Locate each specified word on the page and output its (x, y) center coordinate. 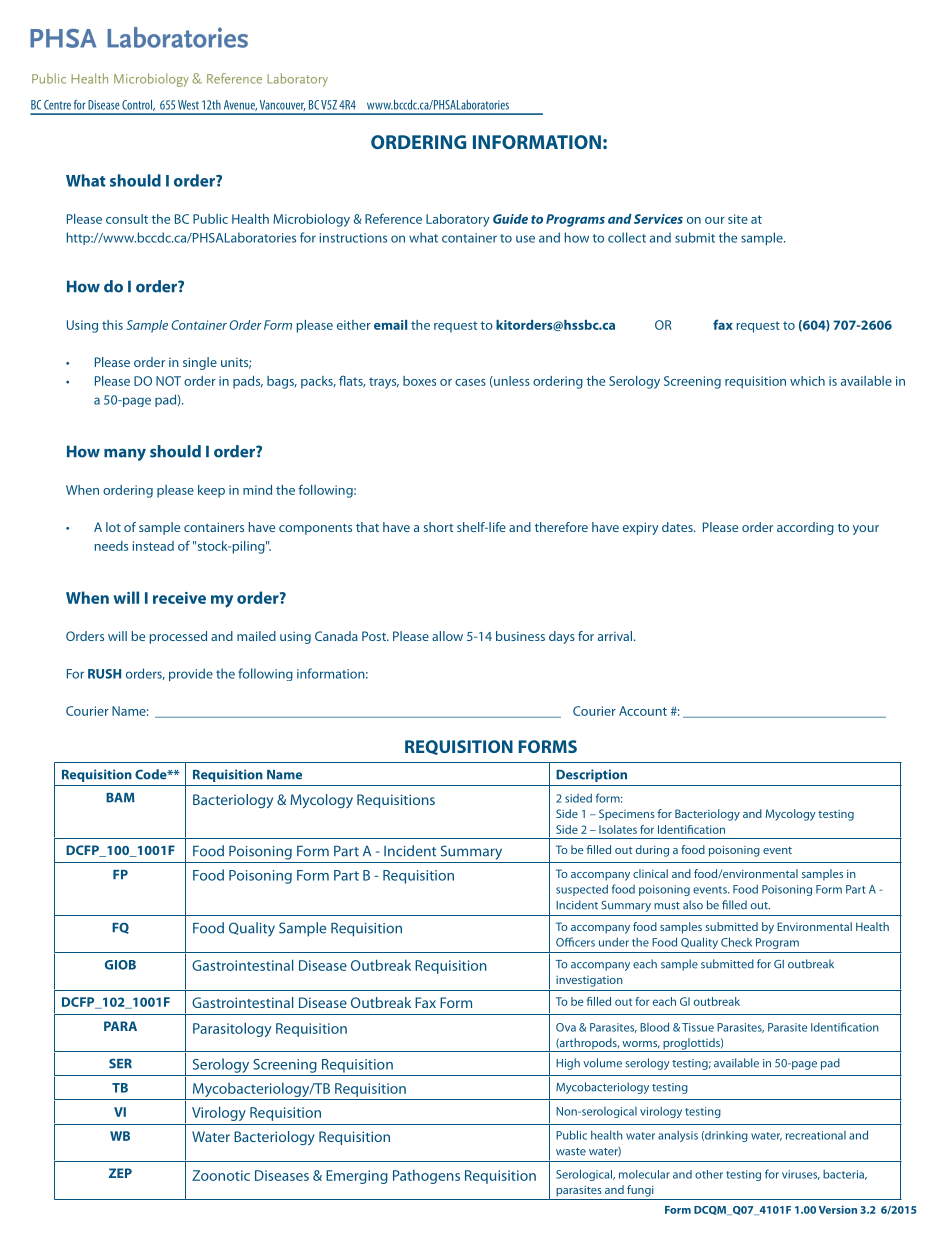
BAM (120, 798)
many (125, 454)
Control (138, 105)
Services (658, 219)
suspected (582, 890)
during (652, 851)
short (438, 527)
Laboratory (458, 220)
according (805, 528)
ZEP (120, 1173)
